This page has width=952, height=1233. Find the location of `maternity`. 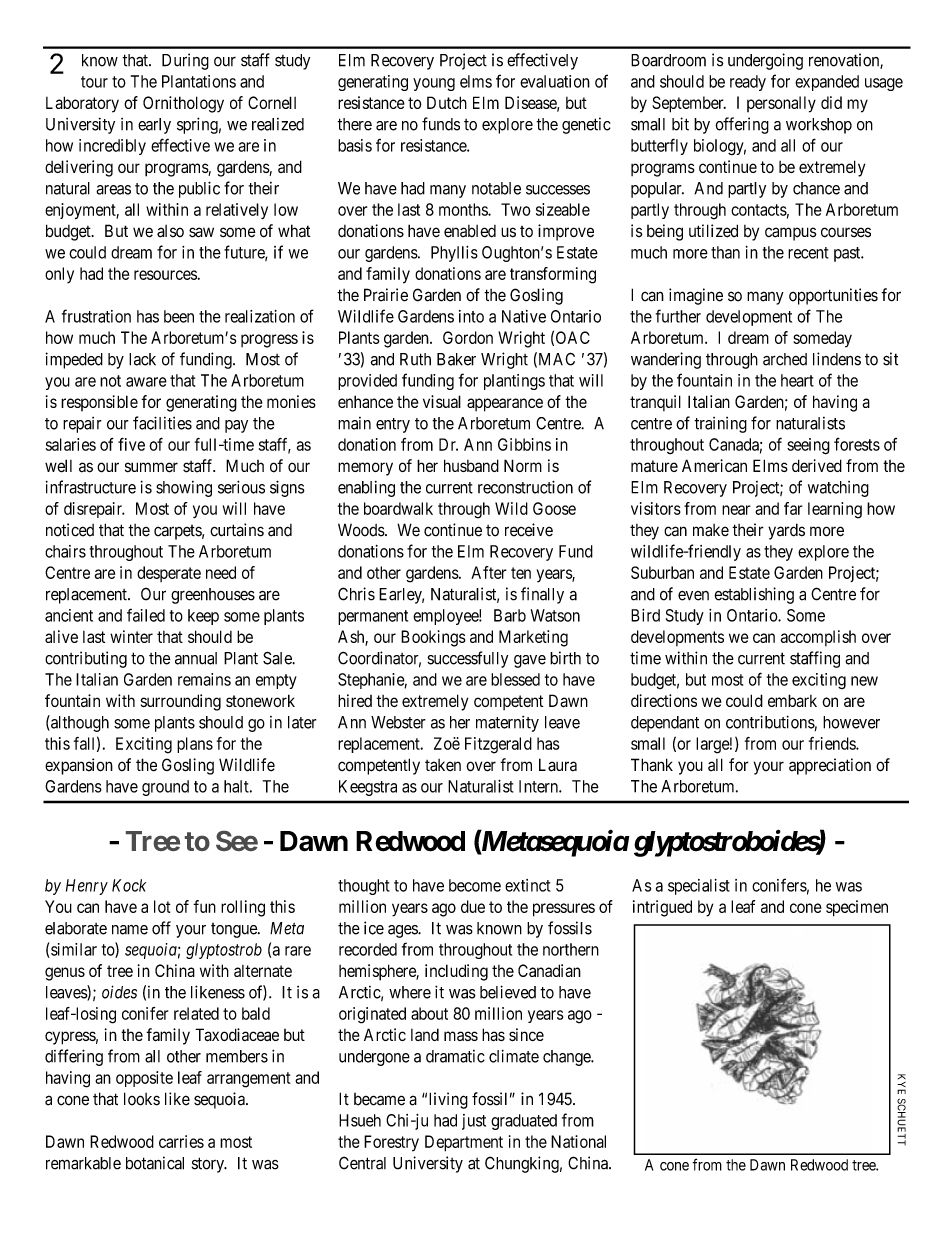

maternity is located at coordinates (507, 724).
